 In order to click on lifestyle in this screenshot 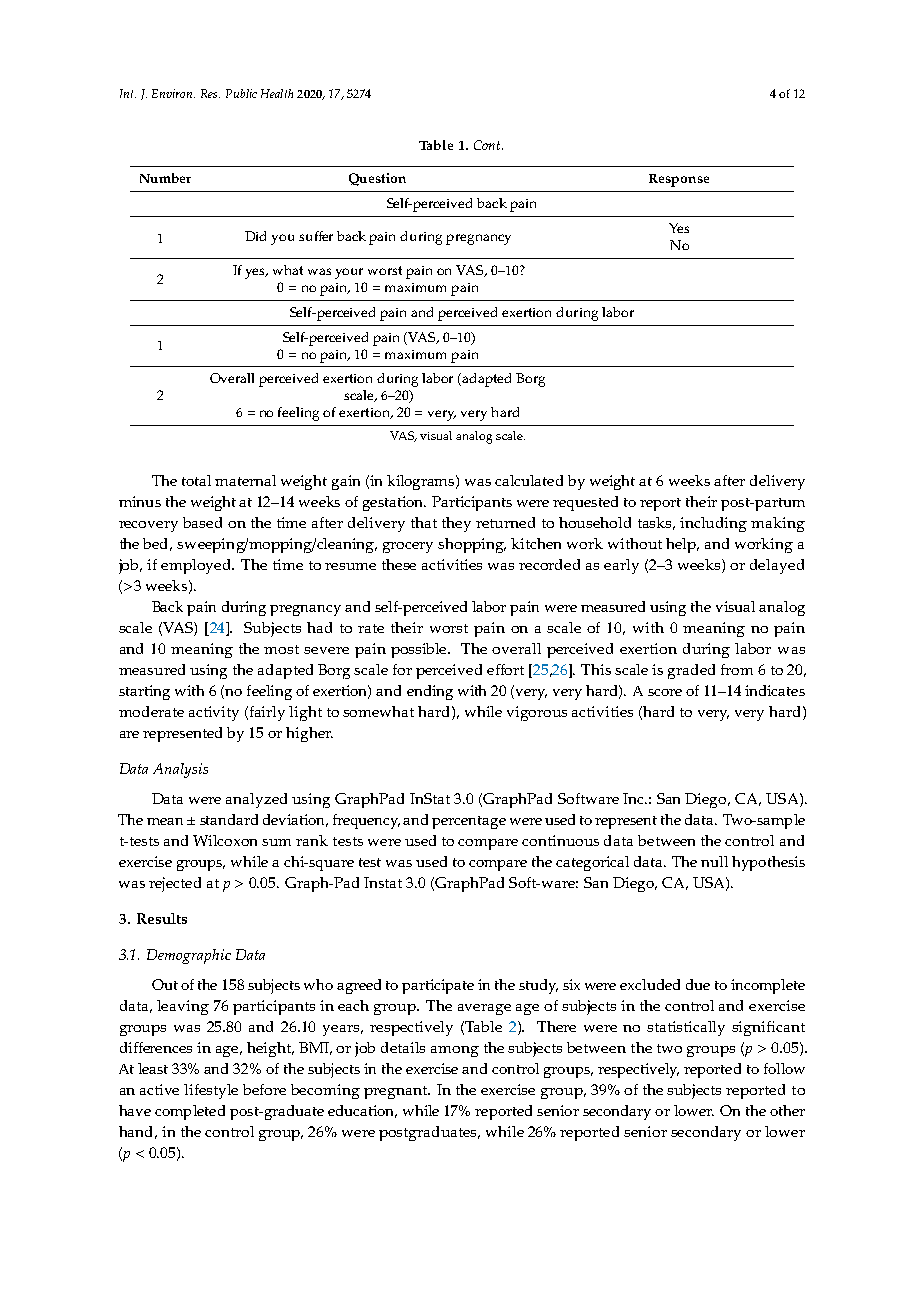, I will do `click(211, 1091)`.
